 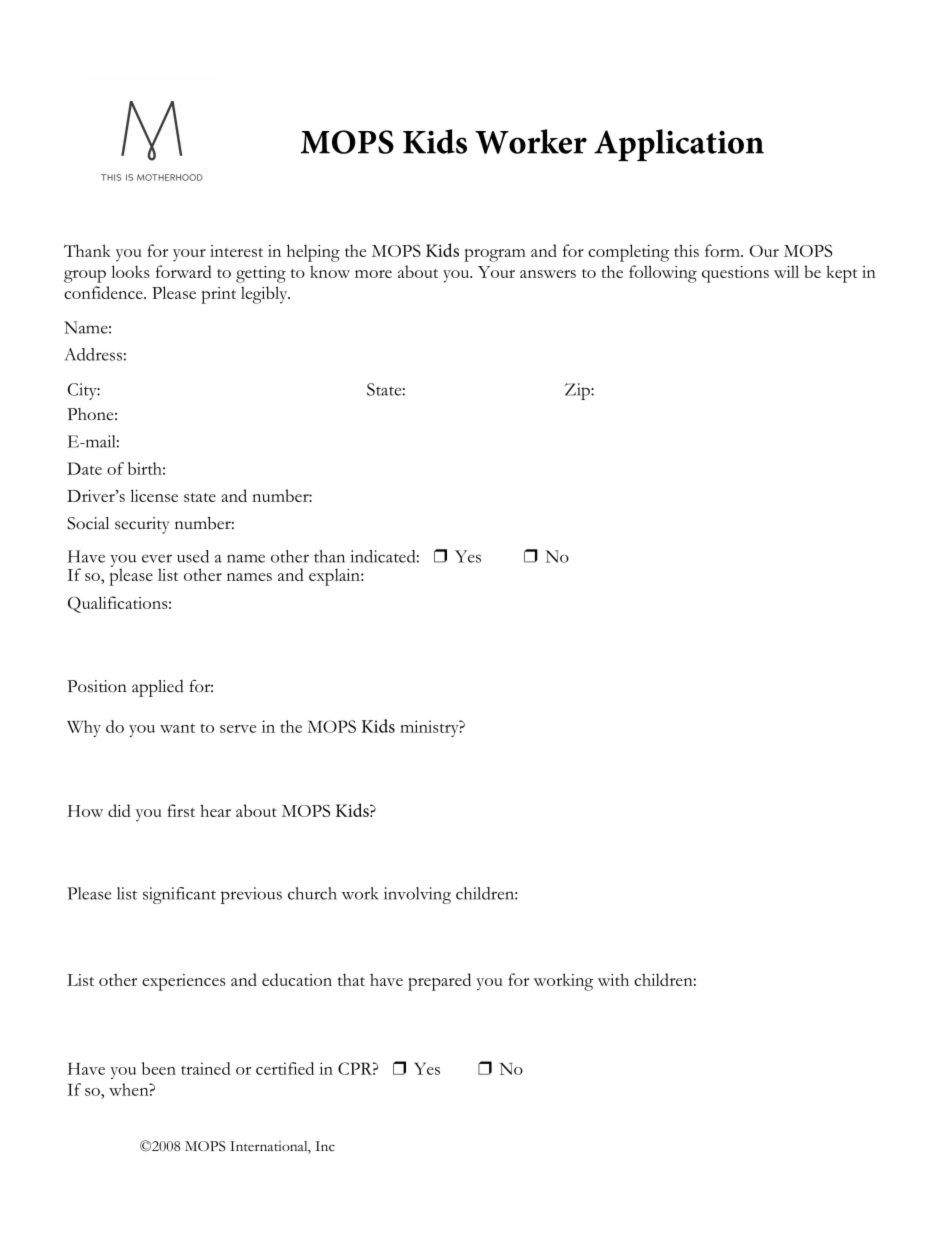 What do you see at coordinates (735, 274) in the document?
I see `questions` at bounding box center [735, 274].
